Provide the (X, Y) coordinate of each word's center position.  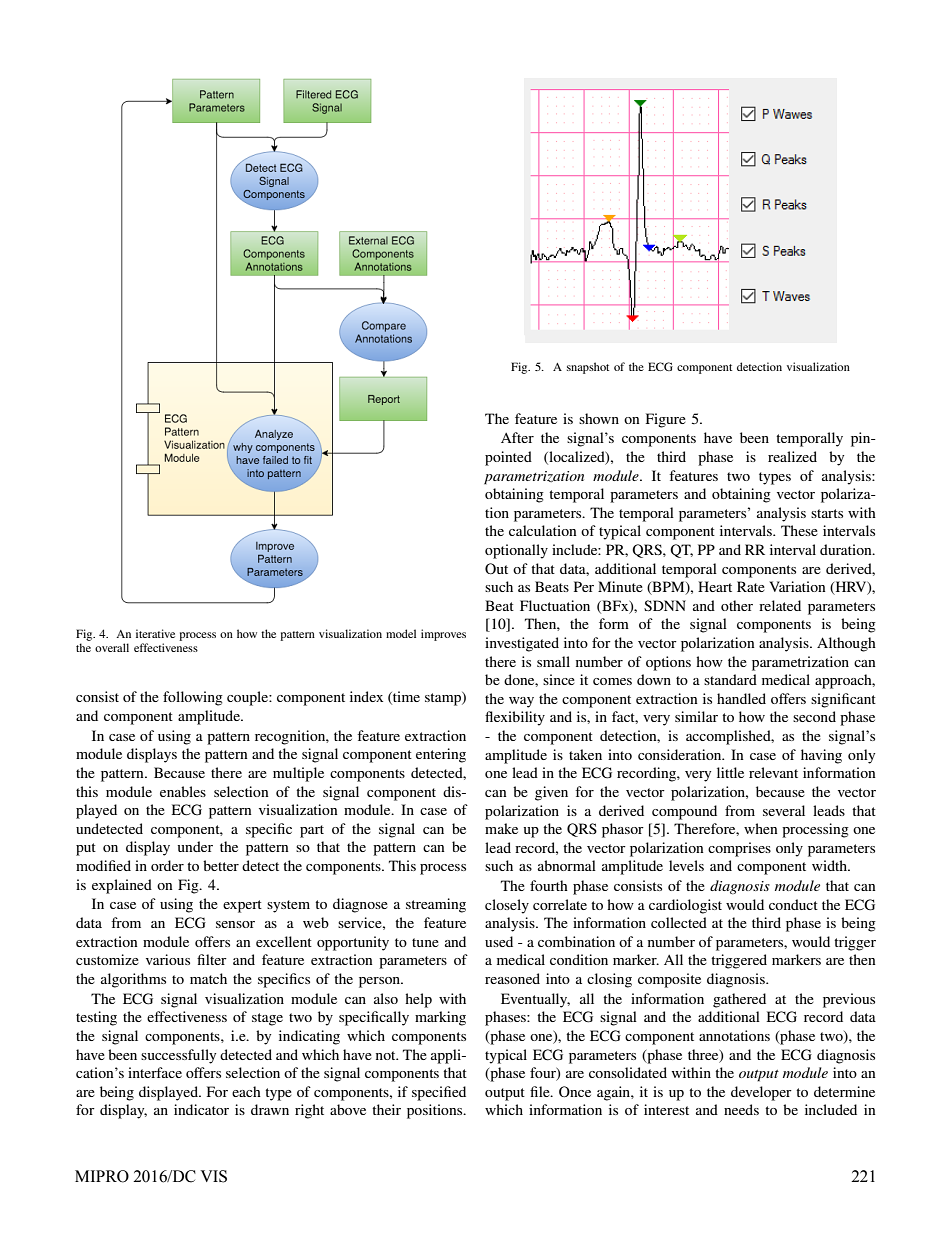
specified (439, 1093)
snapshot (588, 368)
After (517, 437)
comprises (739, 849)
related (780, 605)
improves (443, 635)
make (501, 828)
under (195, 846)
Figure (666, 420)
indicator (201, 1109)
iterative (155, 633)
